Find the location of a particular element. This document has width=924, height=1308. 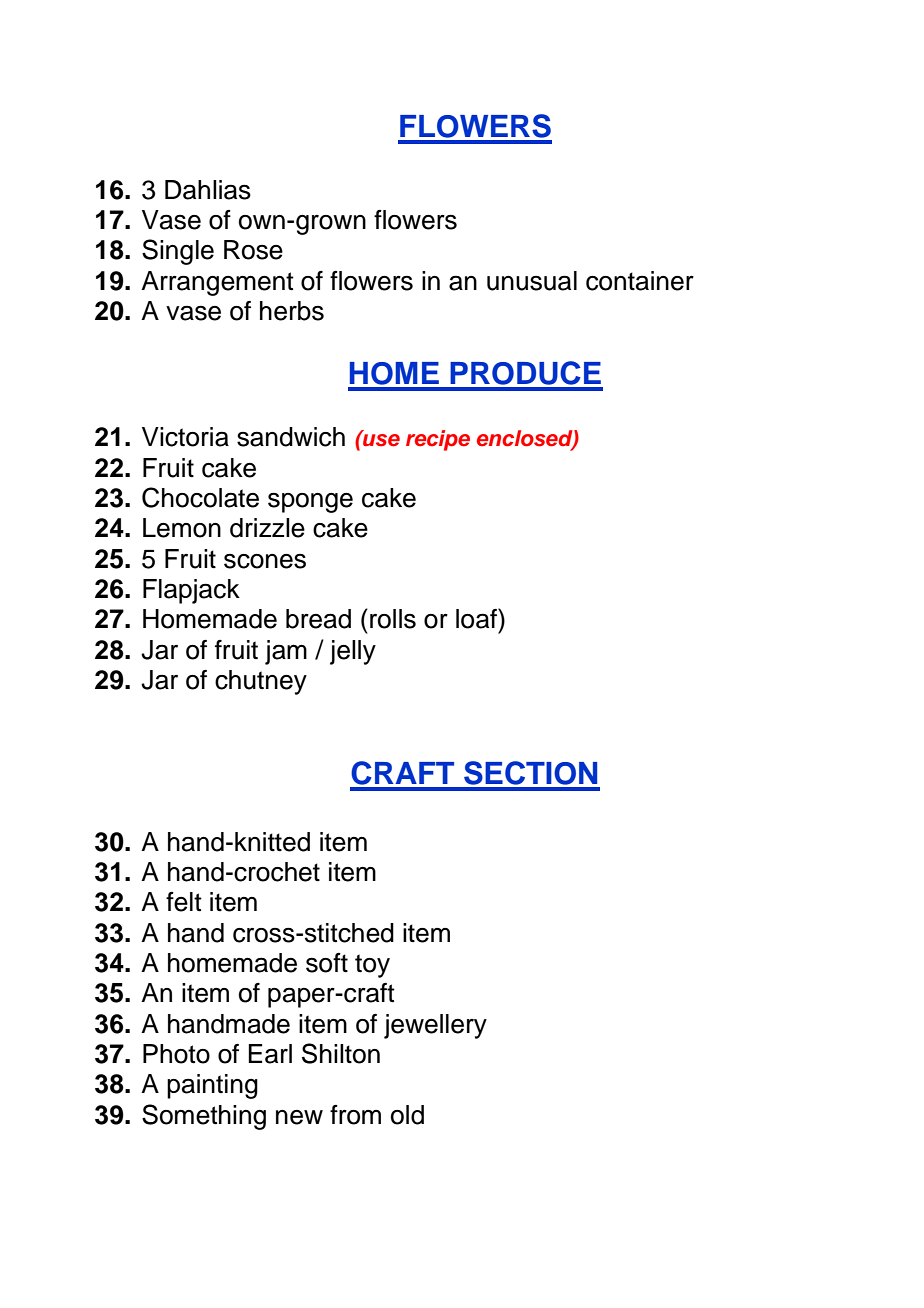

Dahlias is located at coordinates (208, 190).
